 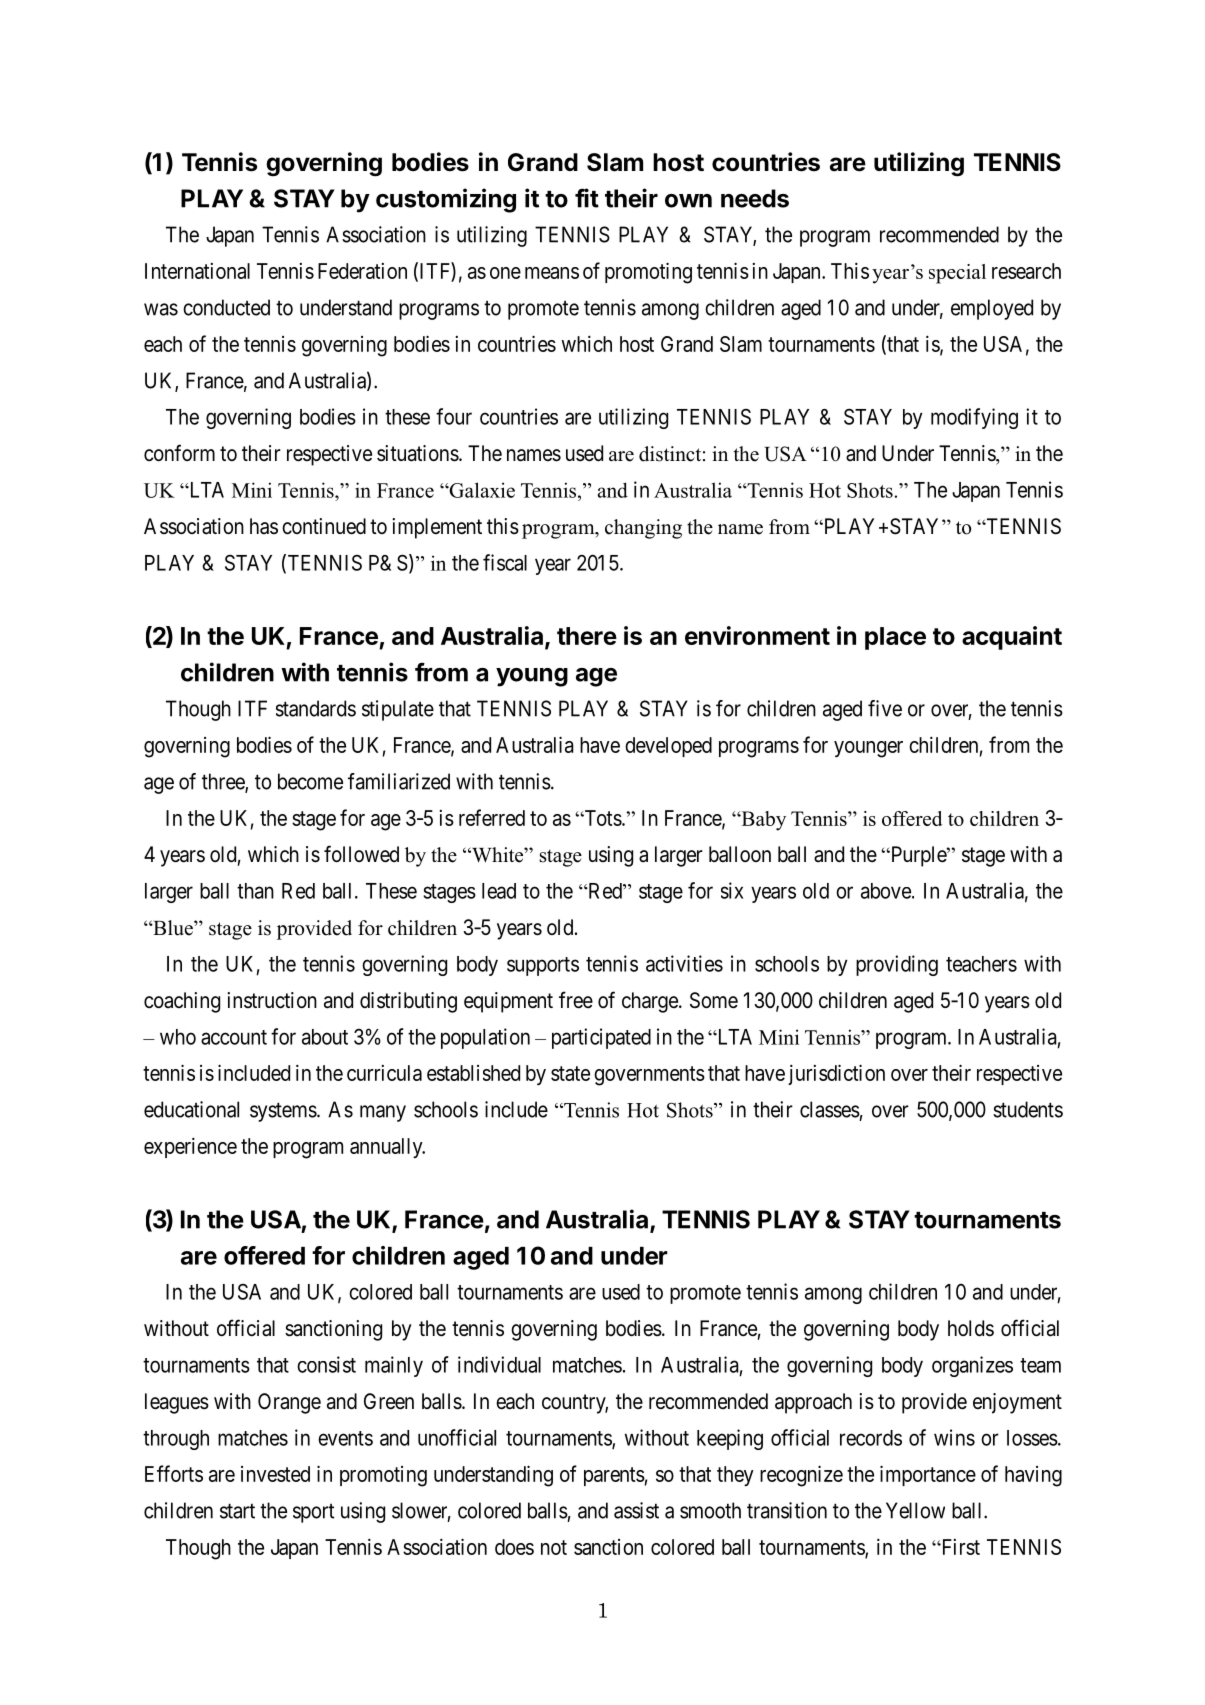 I want to click on special, so click(x=957, y=274).
